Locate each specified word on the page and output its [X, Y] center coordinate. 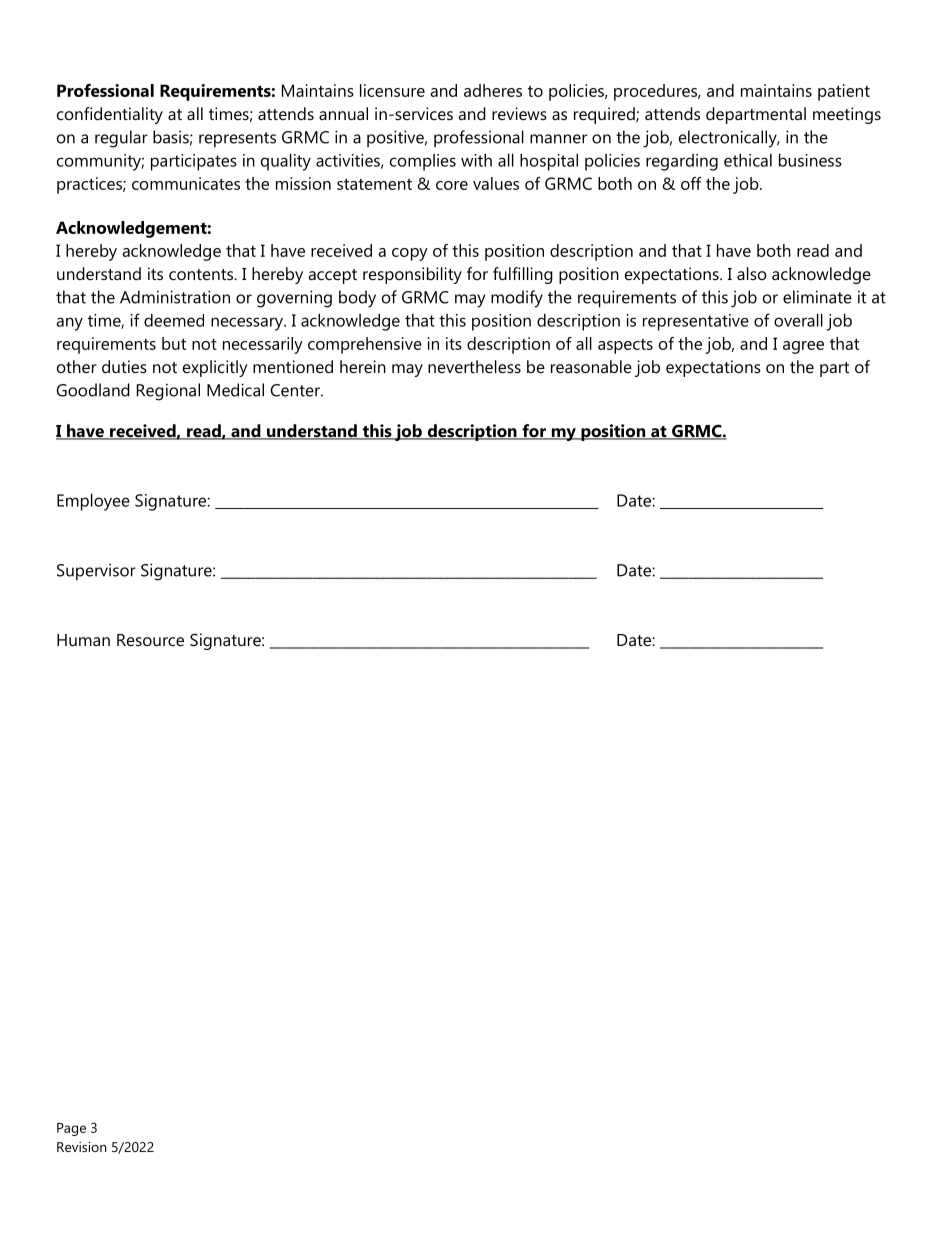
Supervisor [96, 572]
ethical [748, 160]
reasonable [591, 366]
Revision [82, 1147]
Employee [93, 502]
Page [71, 1129]
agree [803, 347]
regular [121, 139]
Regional [168, 392]
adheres [493, 90]
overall [798, 320]
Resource [150, 640]
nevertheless [474, 366]
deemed [174, 320]
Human [83, 640]
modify [517, 299]
